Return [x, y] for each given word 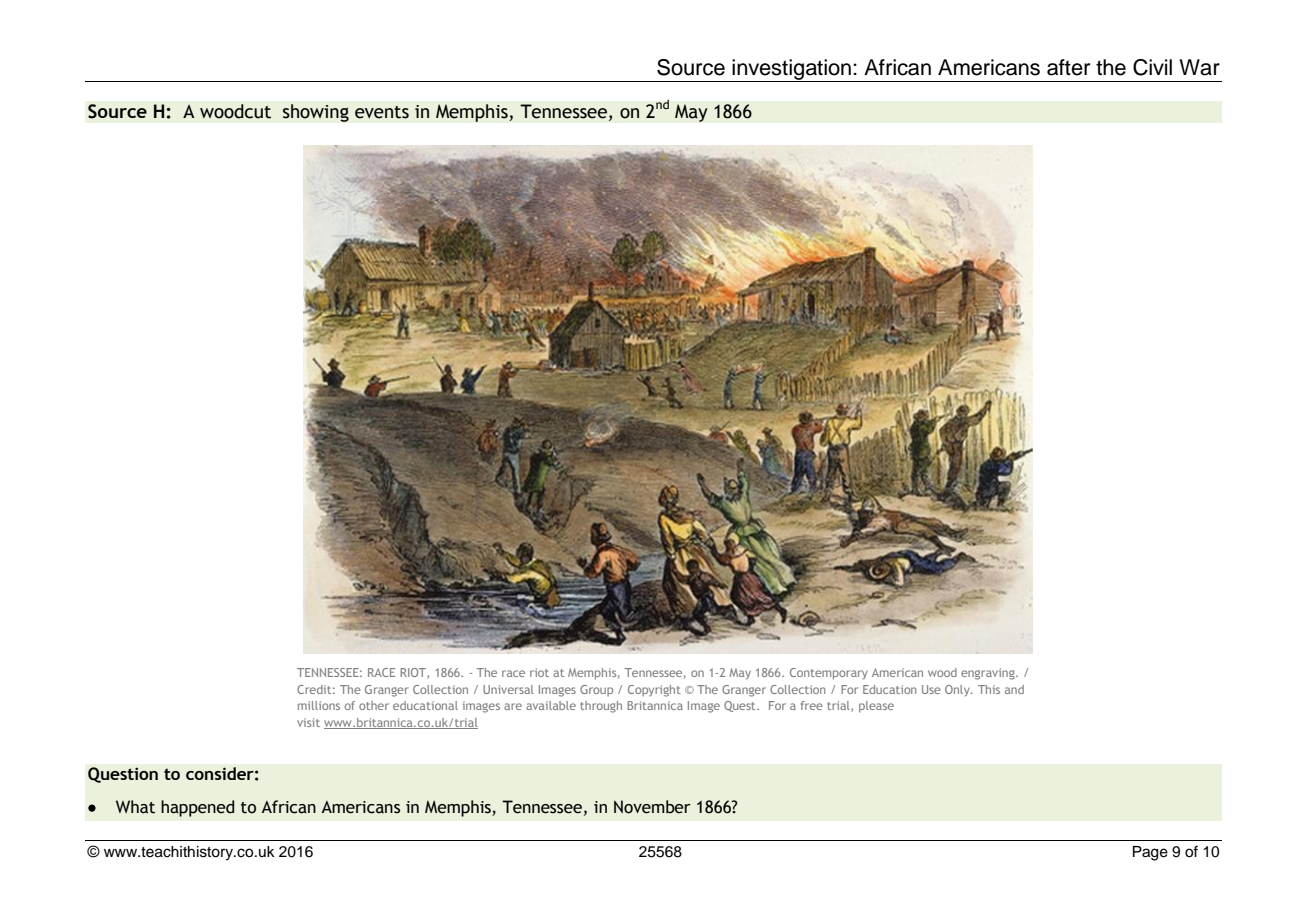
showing [315, 113]
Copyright [654, 691]
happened [197, 808]
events [382, 112]
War [1199, 67]
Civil [1152, 67]
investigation [792, 70]
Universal [508, 689]
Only [958, 690]
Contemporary [829, 674]
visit [308, 722]
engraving [989, 674]
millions [319, 705]
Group [596, 690]
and [1014, 689]
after [1068, 67]
